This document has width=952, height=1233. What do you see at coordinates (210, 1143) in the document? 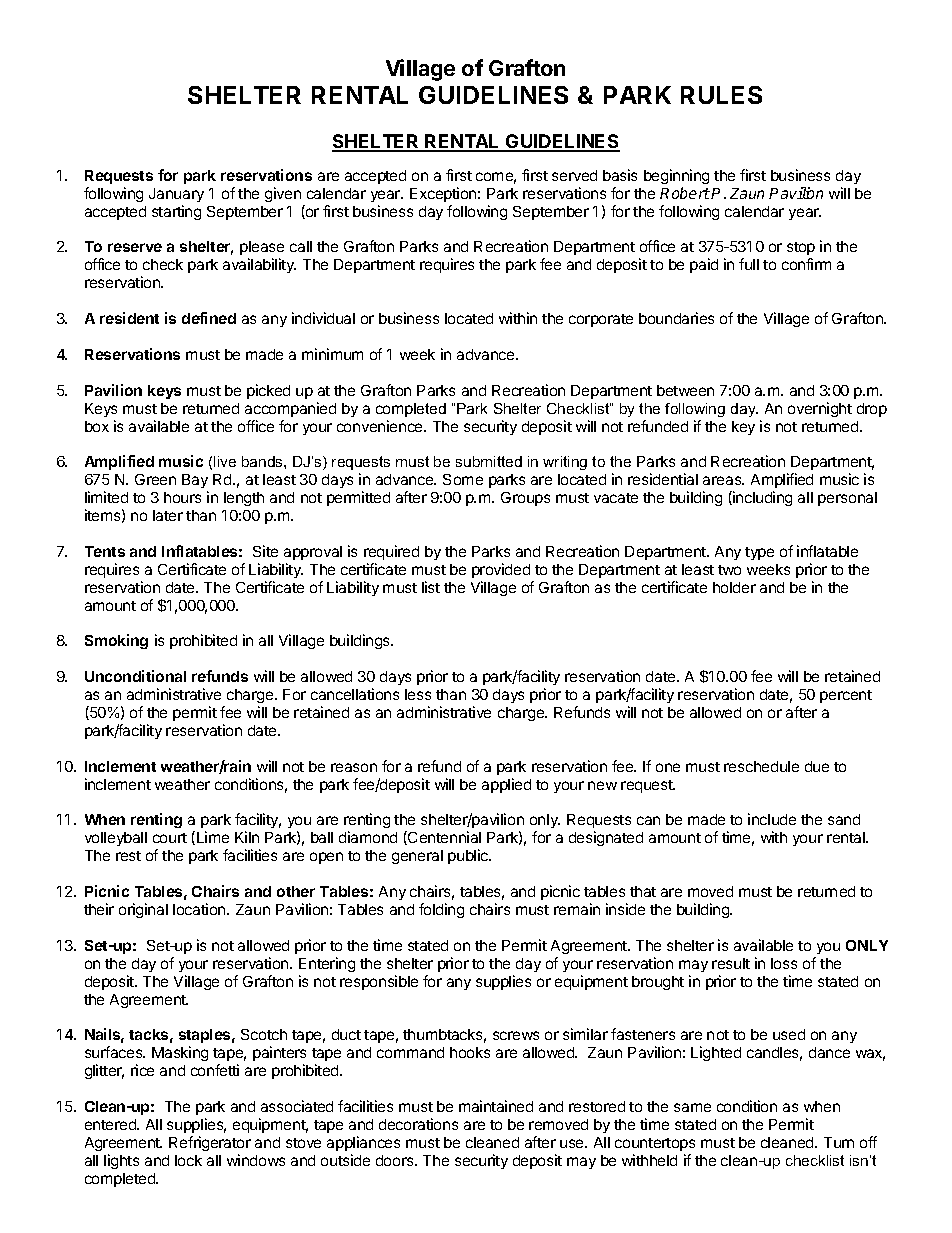
I see `Refrigerator` at bounding box center [210, 1143].
